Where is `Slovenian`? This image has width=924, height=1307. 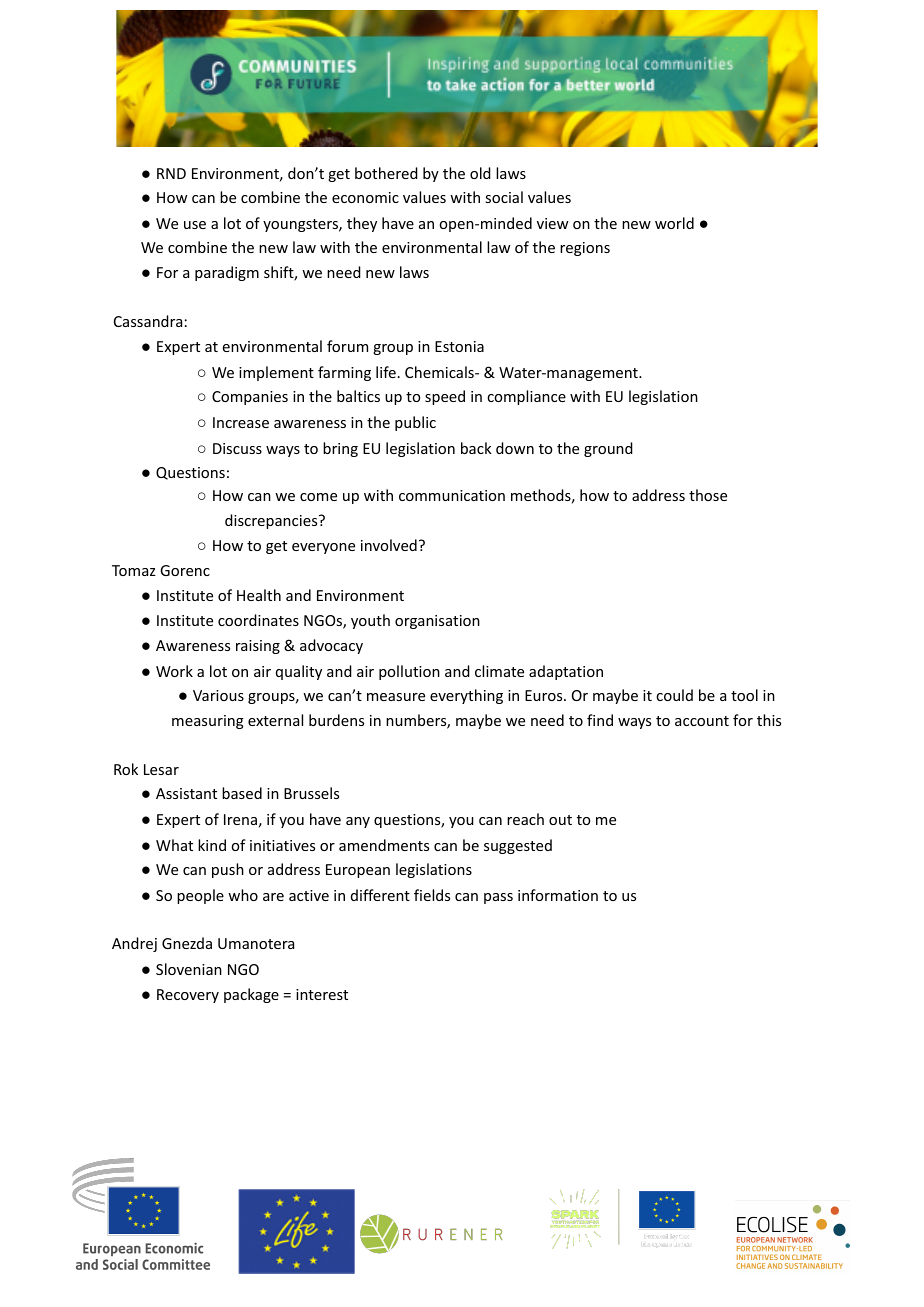
Slovenian is located at coordinates (189, 969).
